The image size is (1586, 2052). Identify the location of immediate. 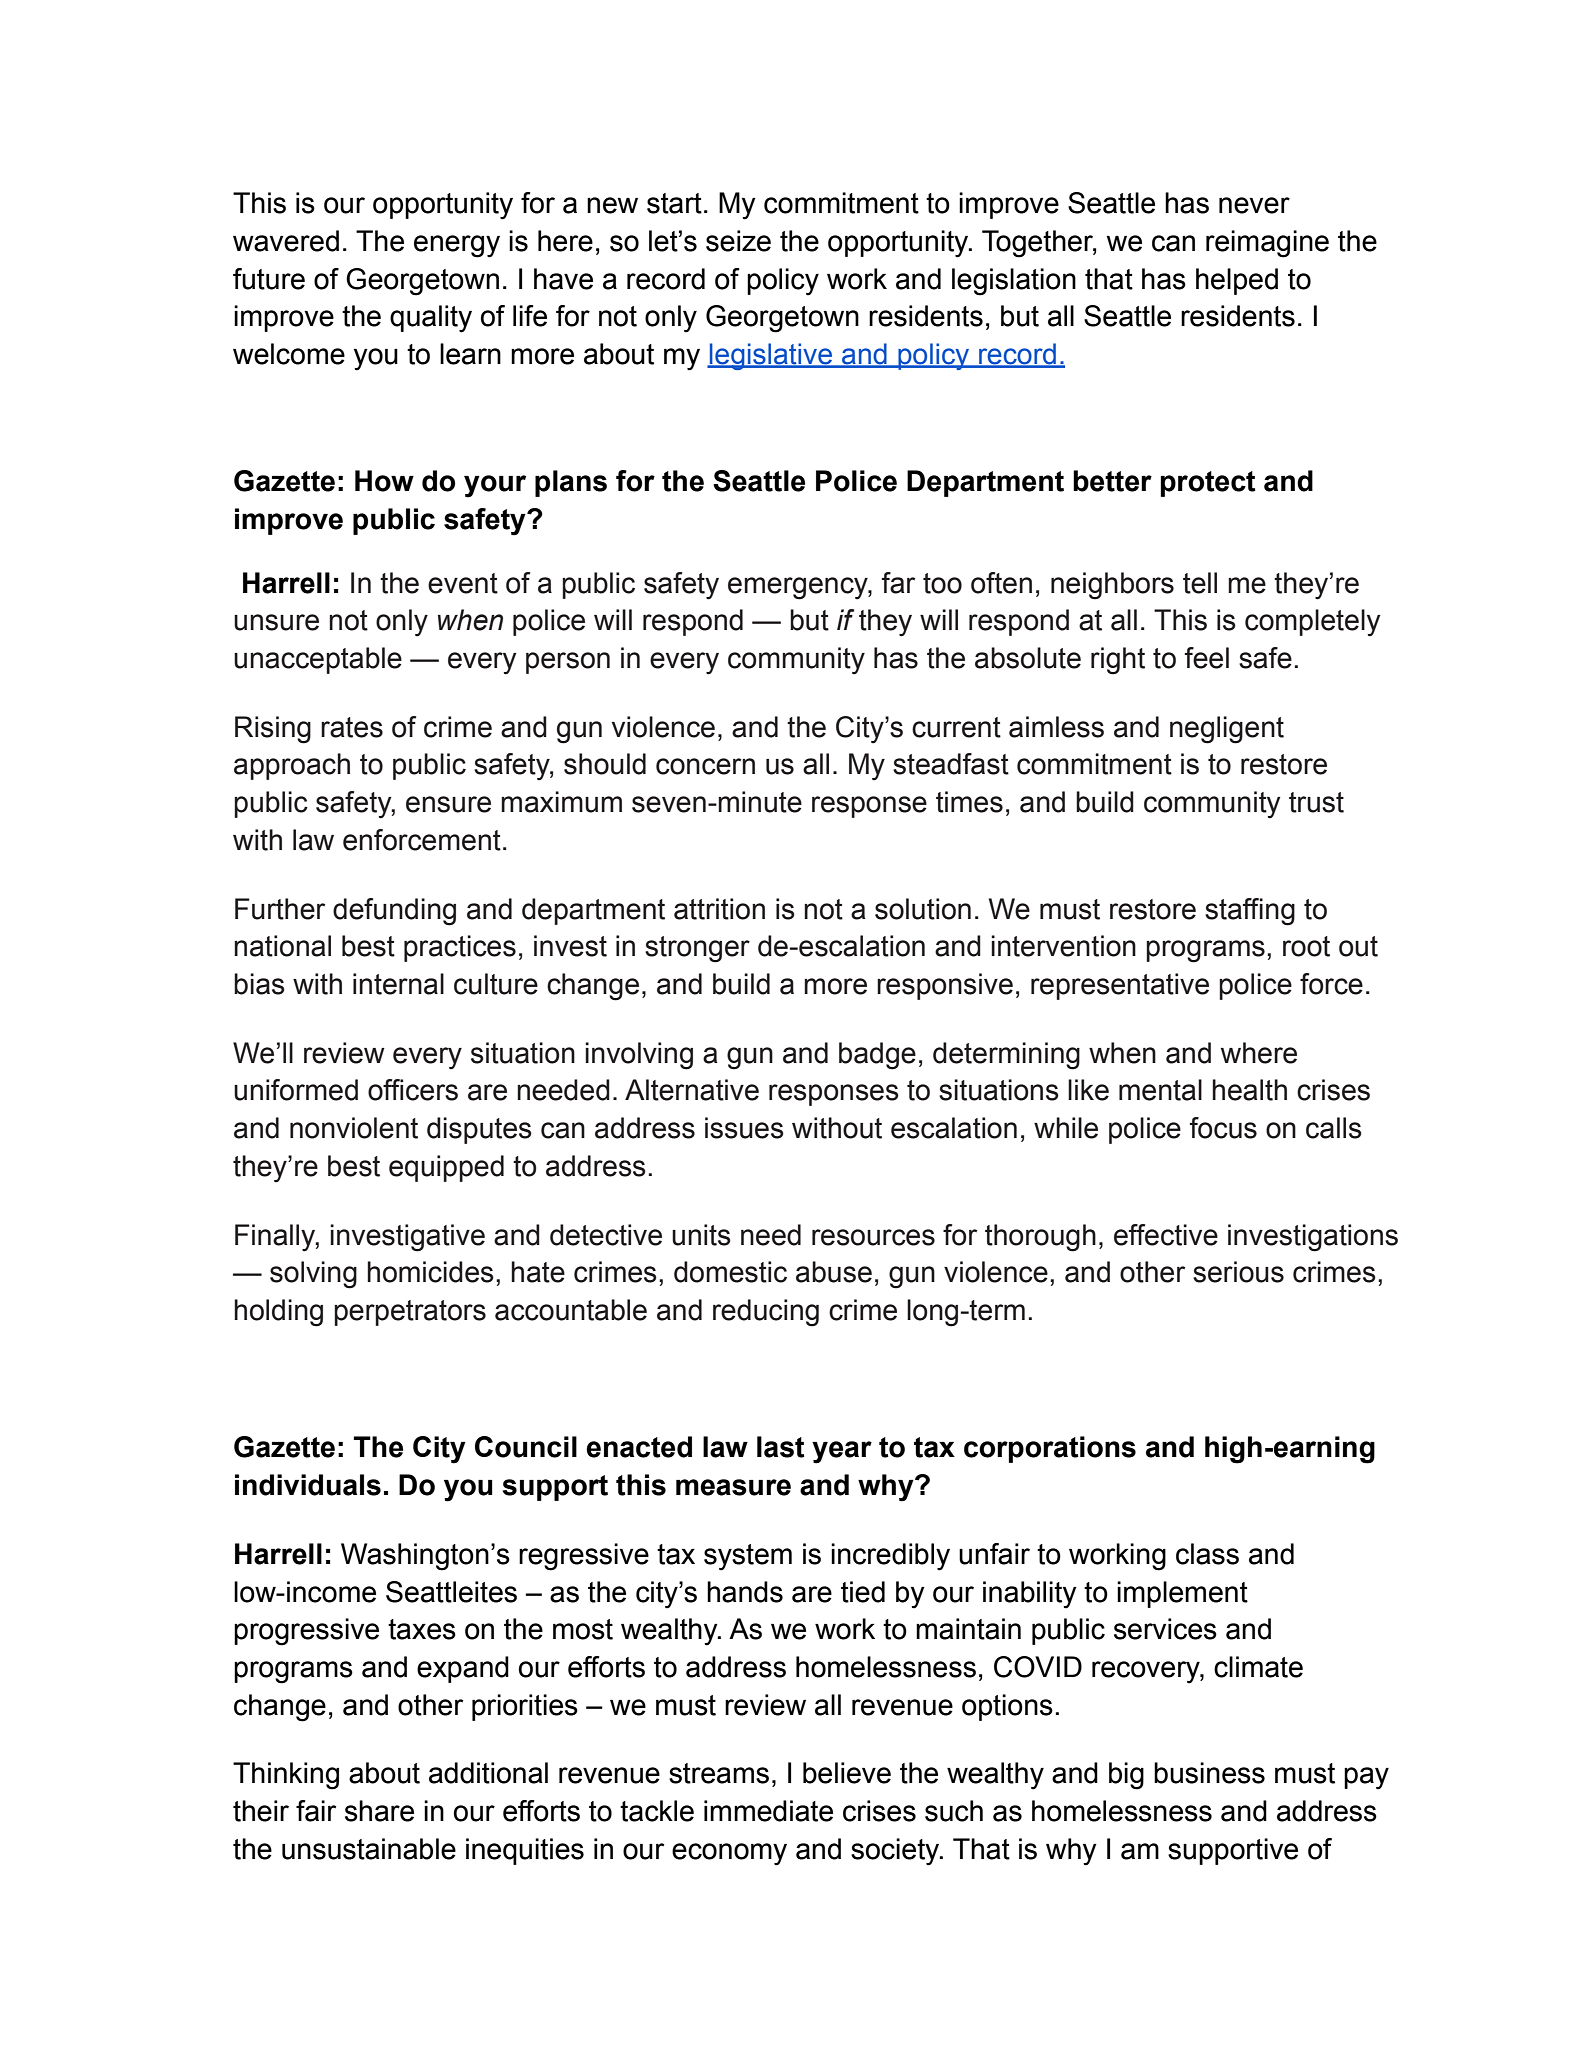
(768, 1811).
